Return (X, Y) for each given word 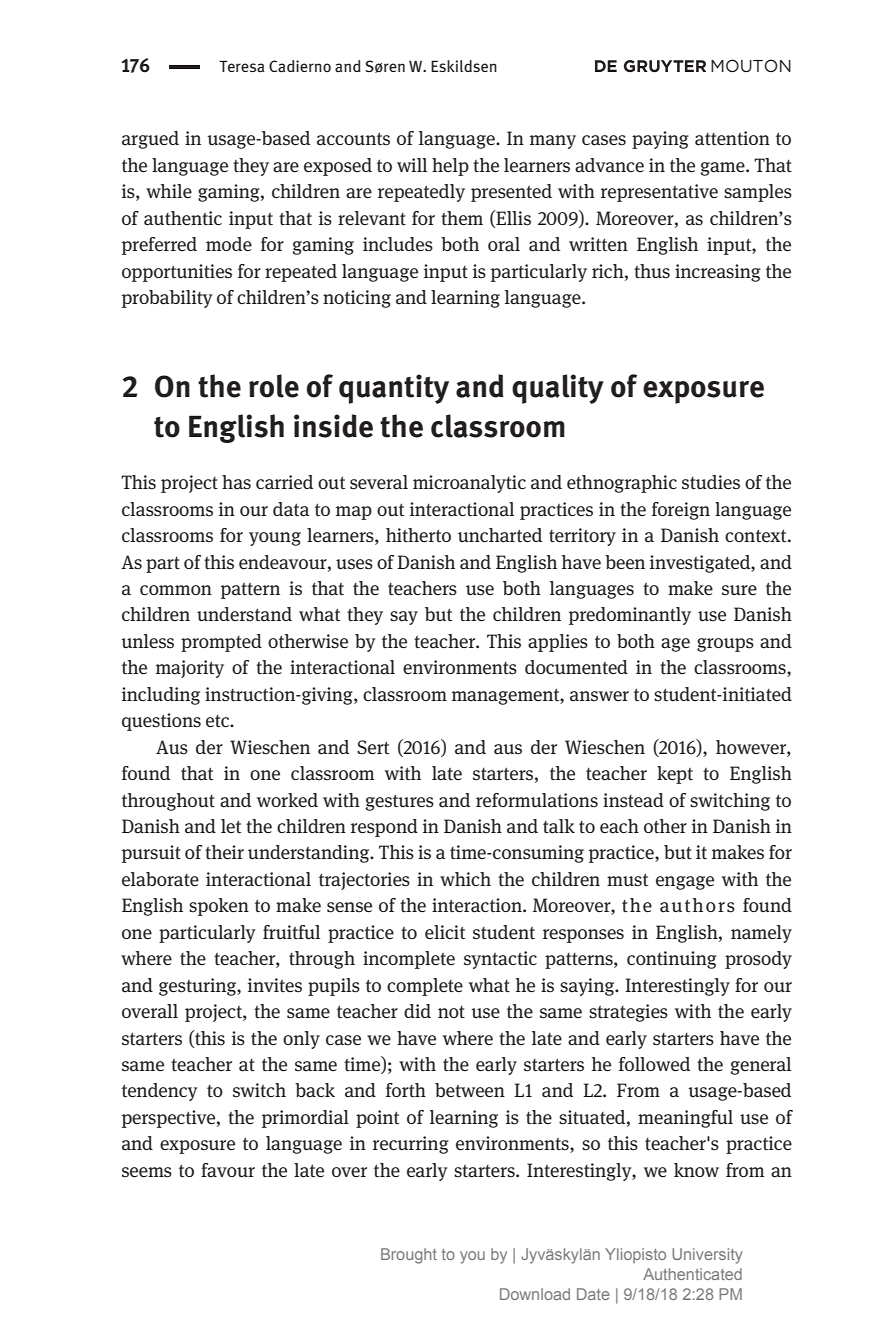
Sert (373, 747)
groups (725, 645)
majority (190, 669)
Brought (409, 1256)
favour (228, 1170)
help (450, 167)
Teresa (242, 66)
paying (660, 140)
